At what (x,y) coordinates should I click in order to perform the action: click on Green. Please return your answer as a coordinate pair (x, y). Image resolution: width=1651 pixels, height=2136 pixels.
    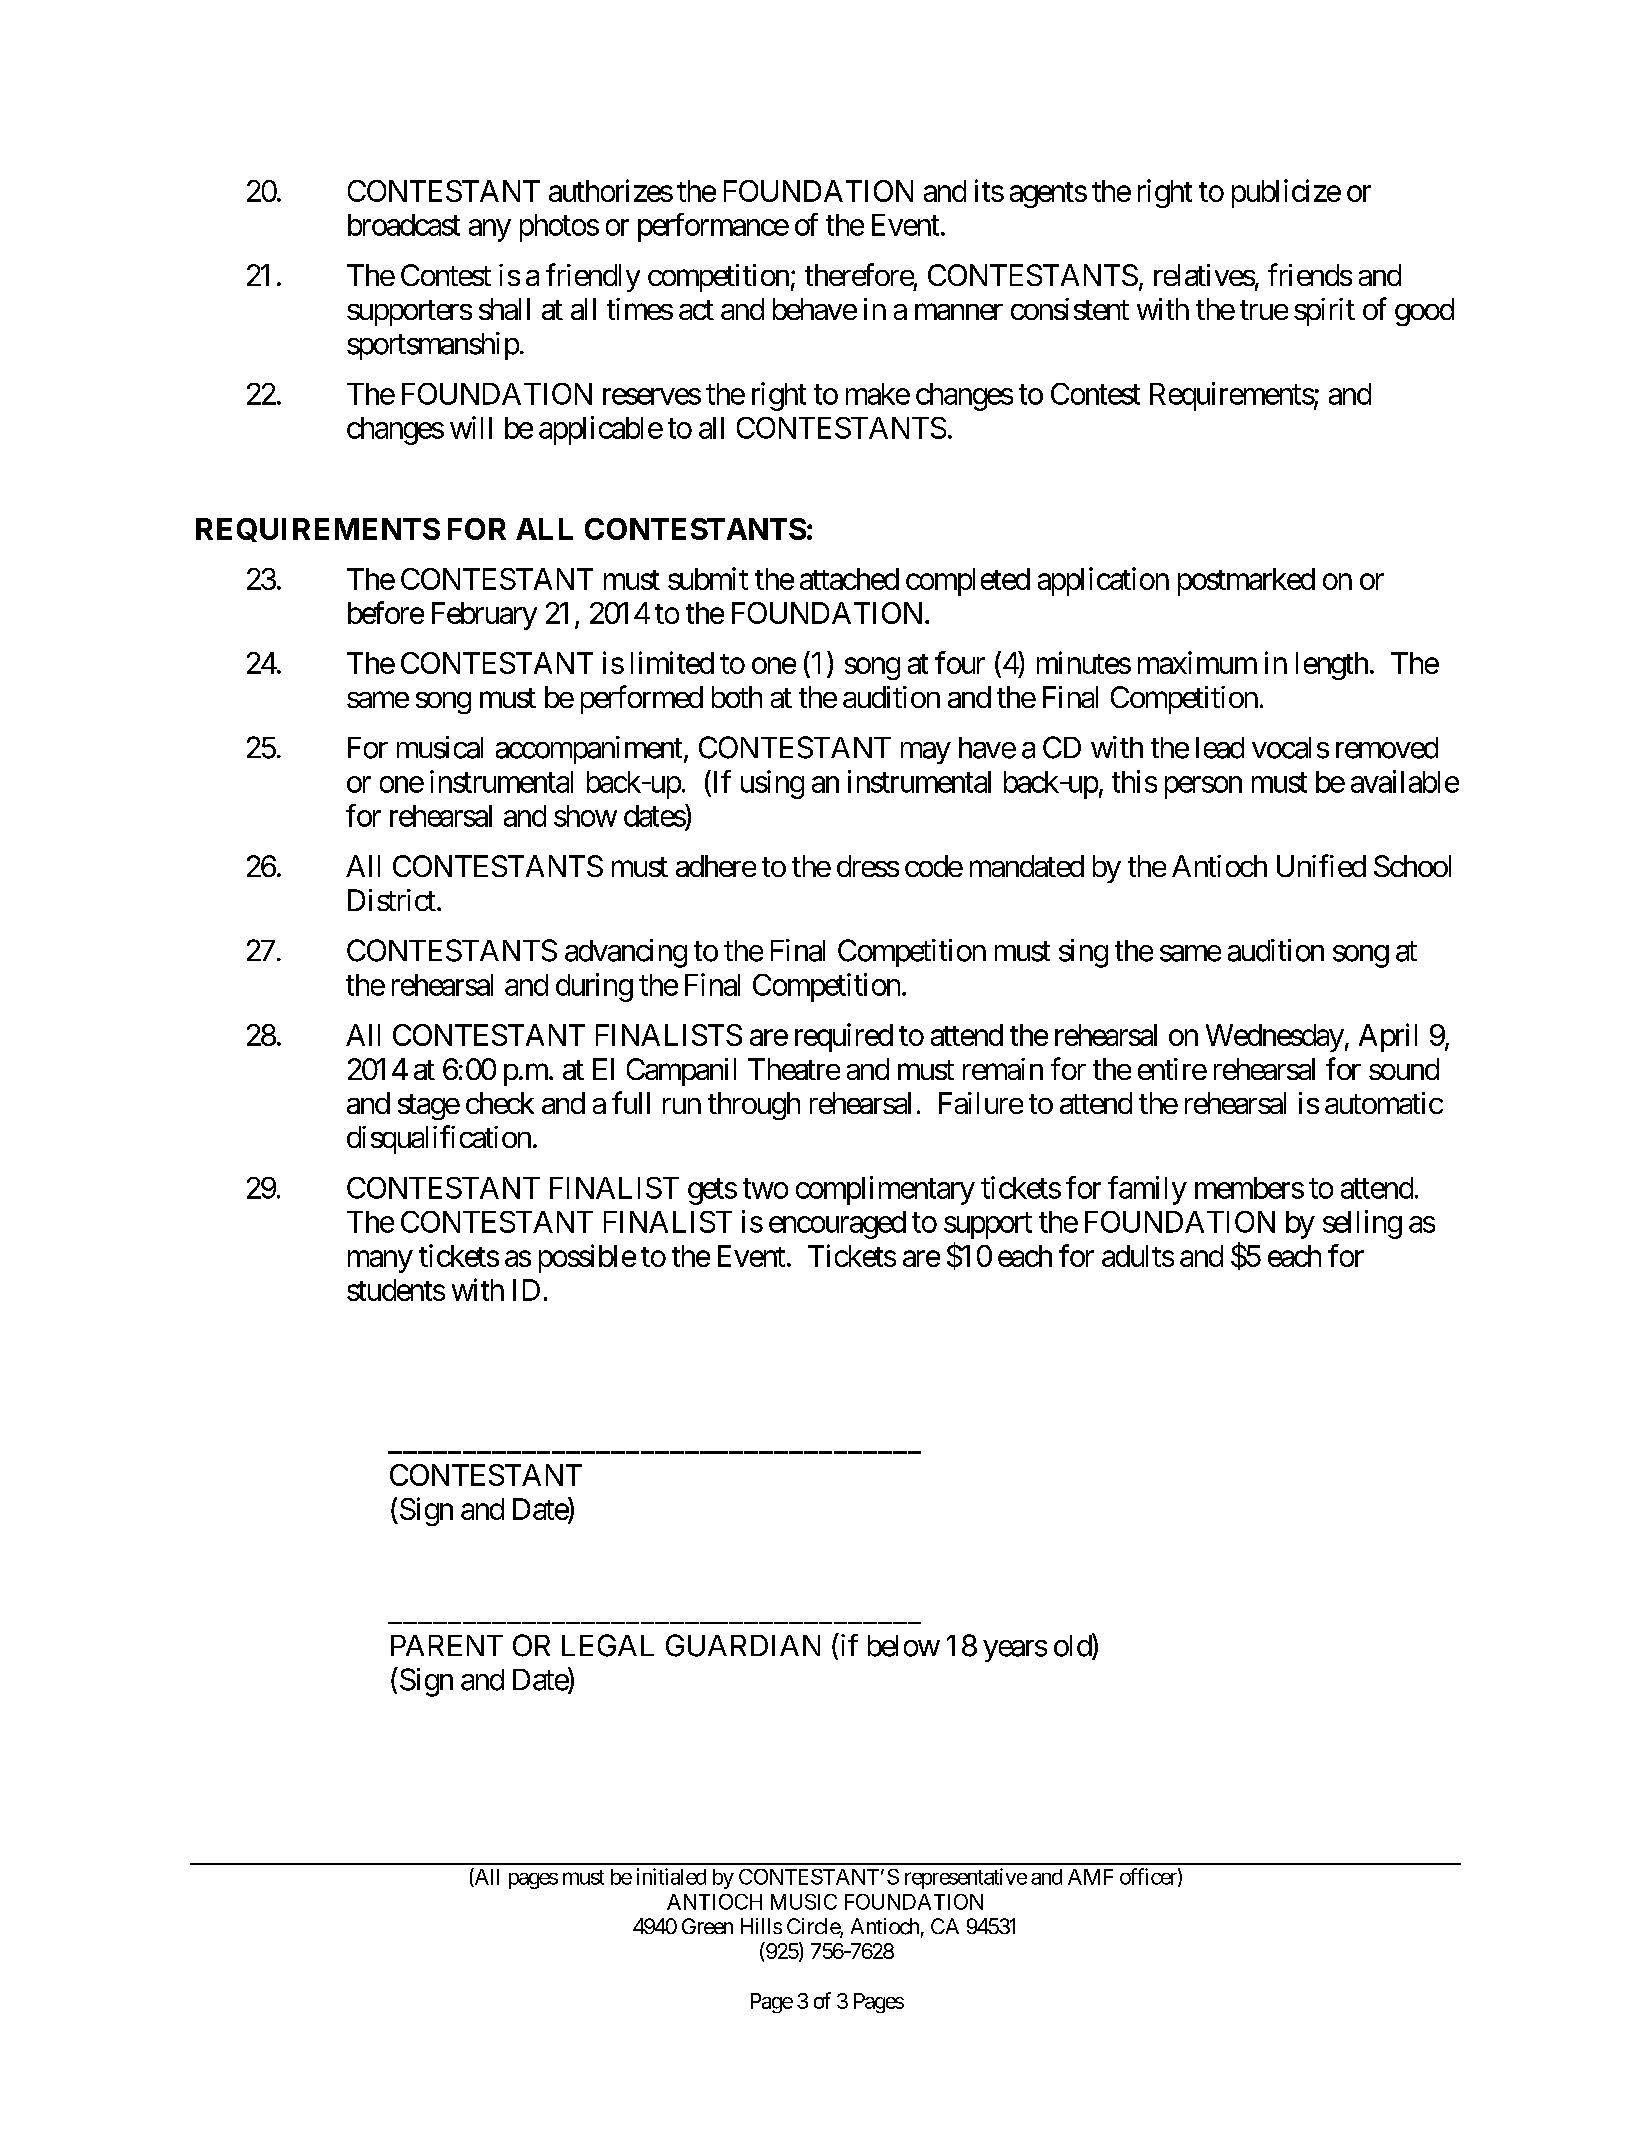
    Looking at the image, I should click on (707, 1926).
